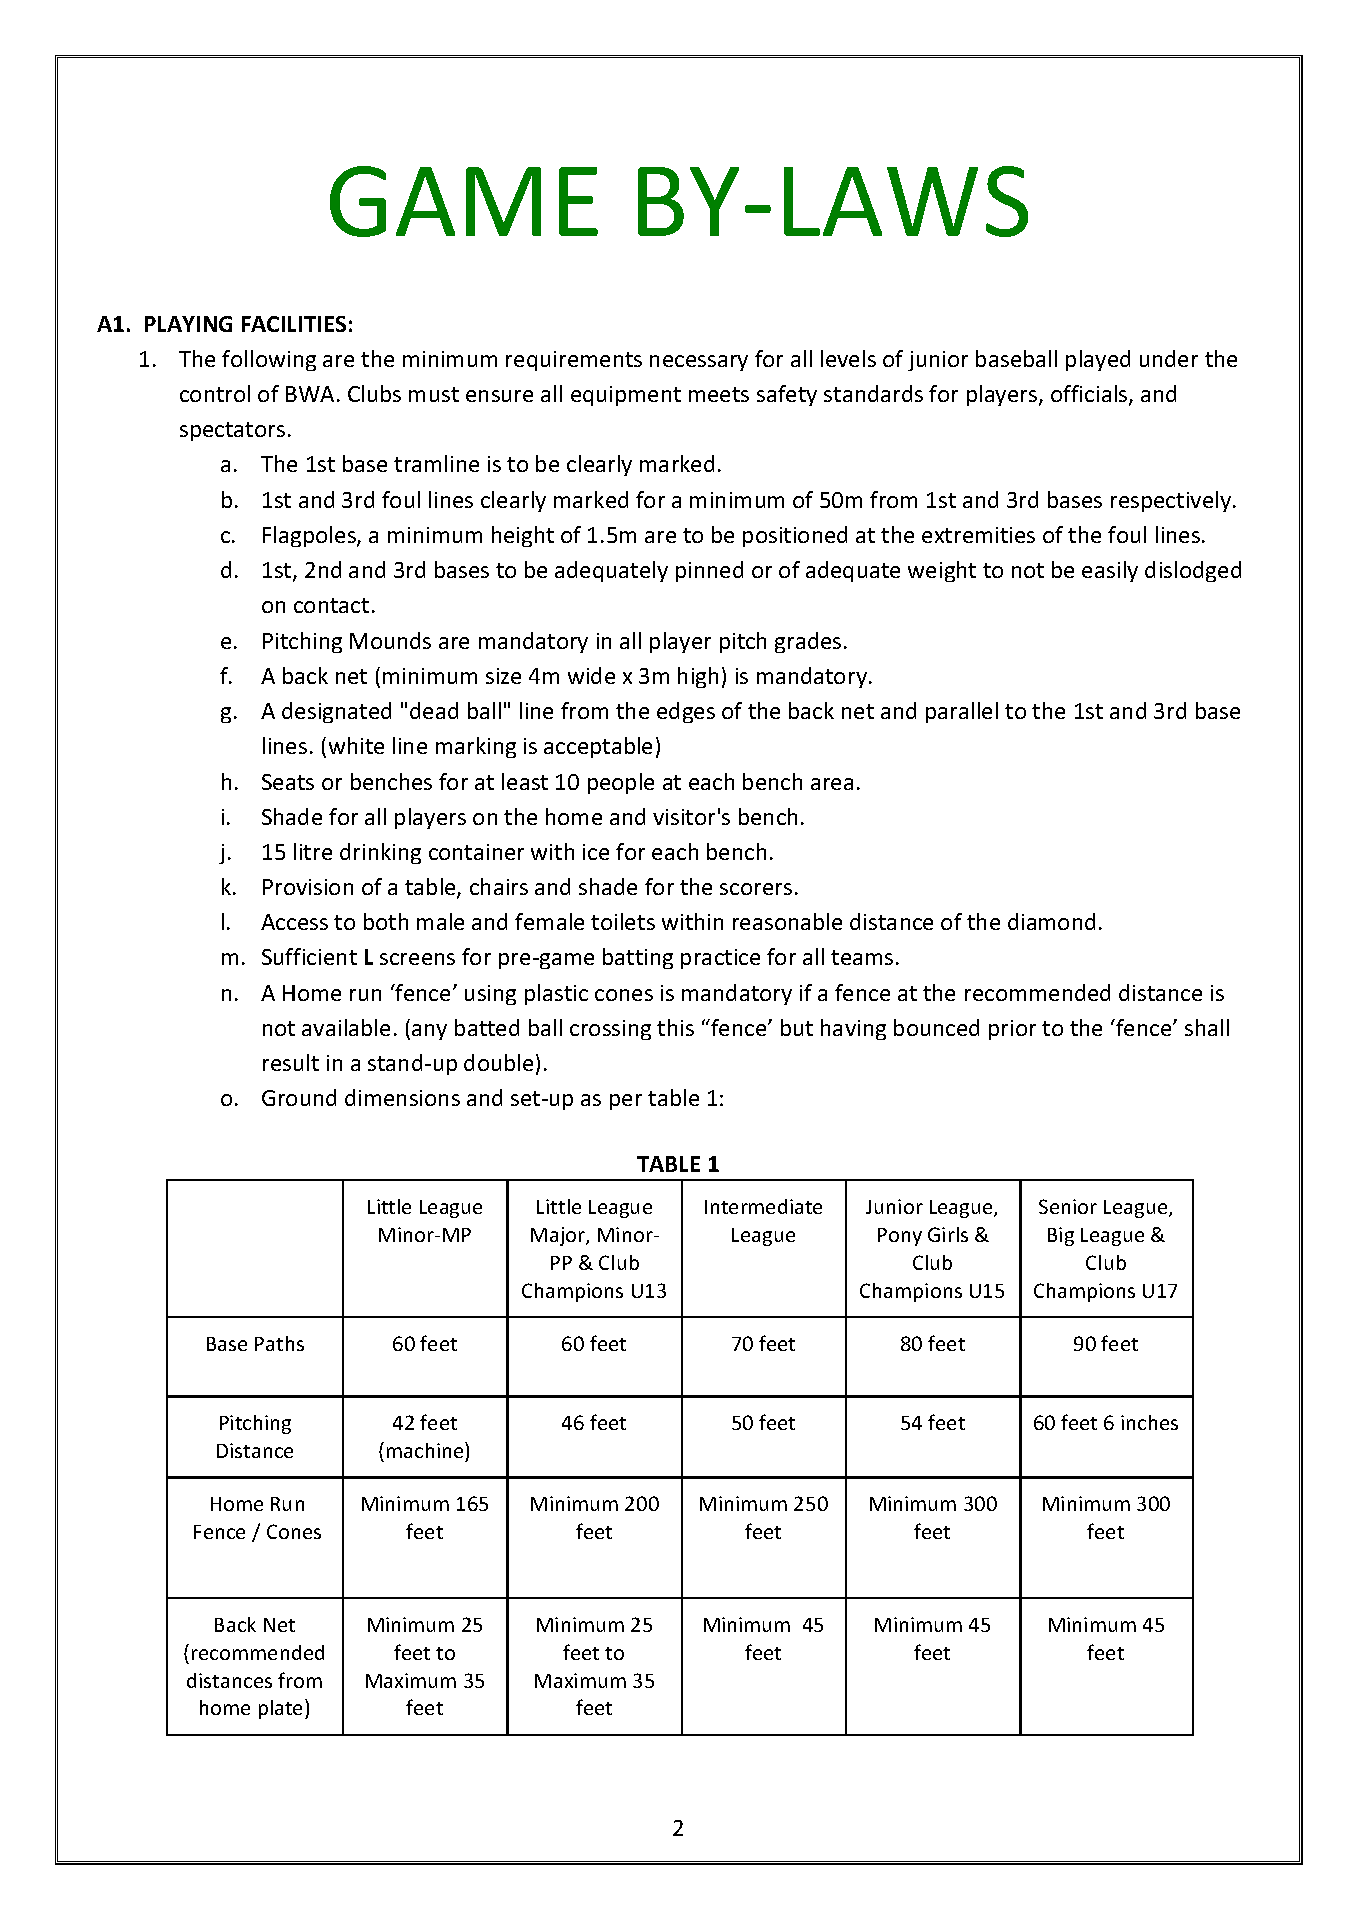 The width and height of the screenshot is (1357, 1919). Describe the element at coordinates (310, 394) in the screenshot. I see `BWA` at that location.
